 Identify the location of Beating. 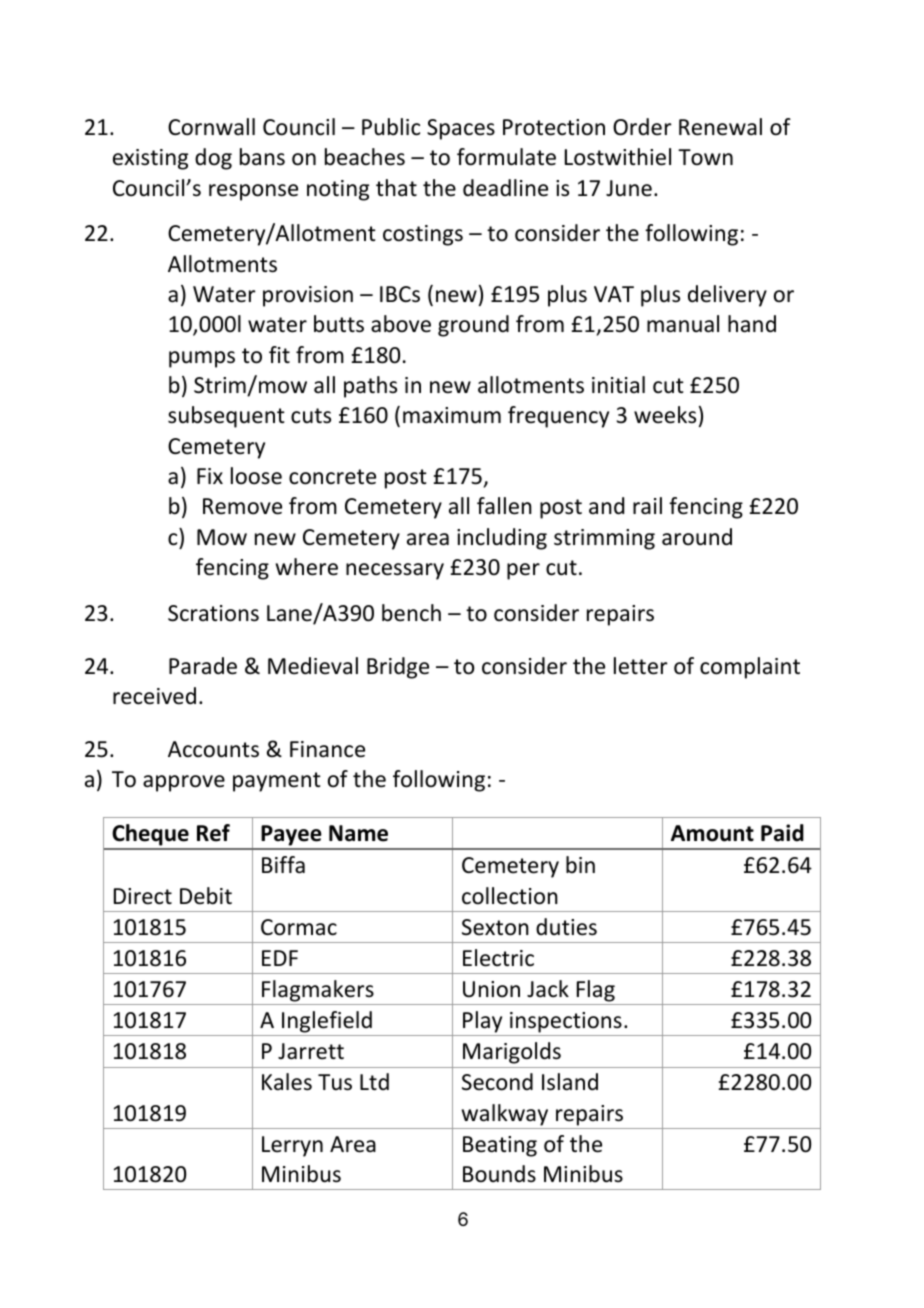
(500, 1146).
